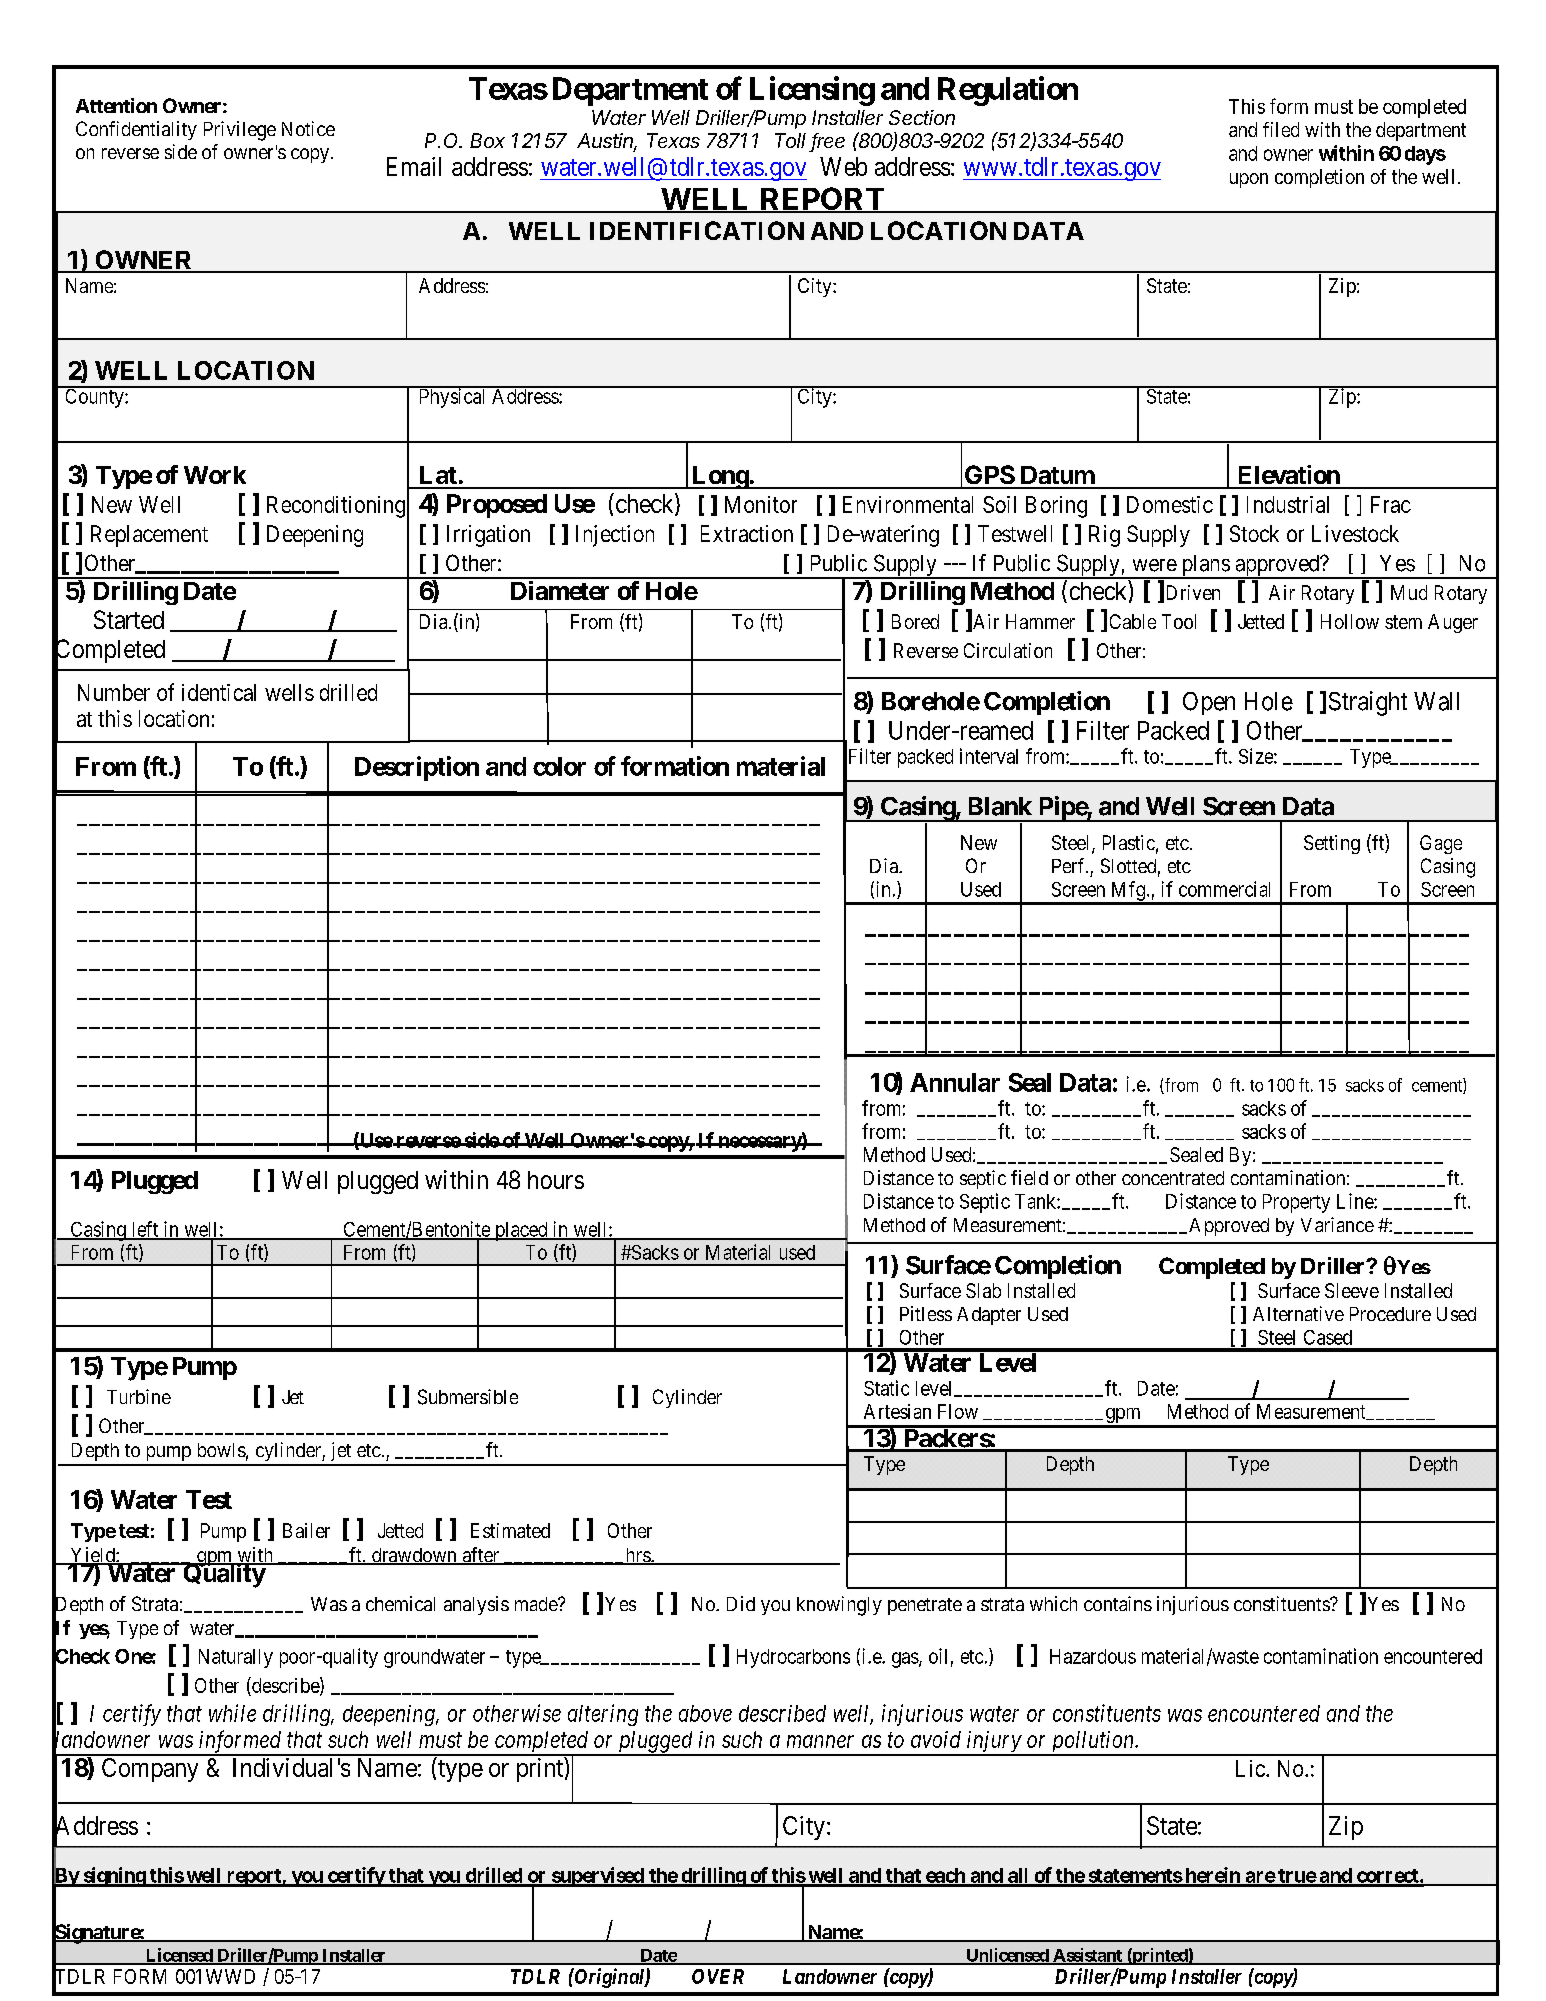 This screenshot has width=1546, height=2001. I want to click on signing, so click(114, 1877).
